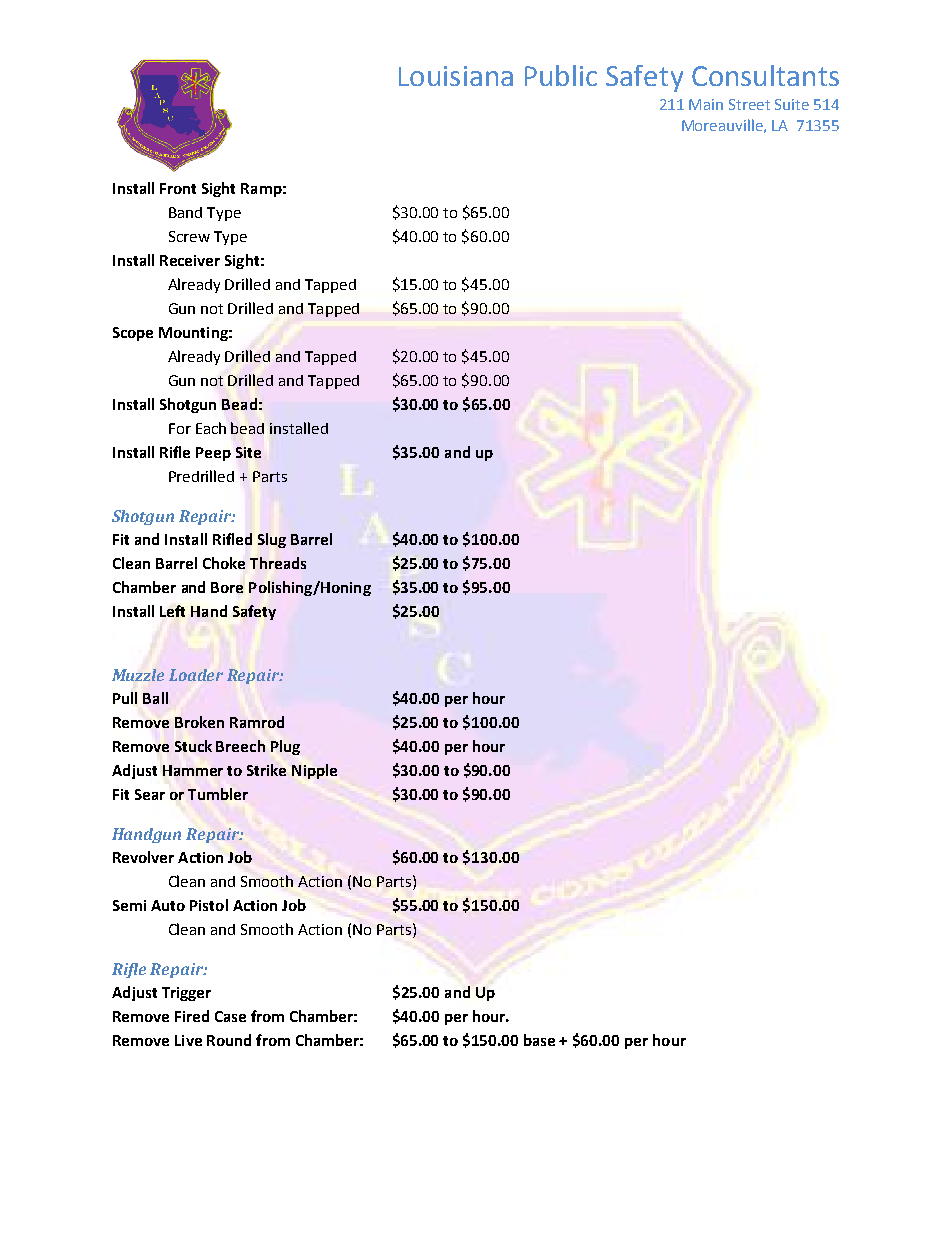 The width and height of the image is (952, 1233). Describe the element at coordinates (706, 104) in the image. I see `Main` at that location.
